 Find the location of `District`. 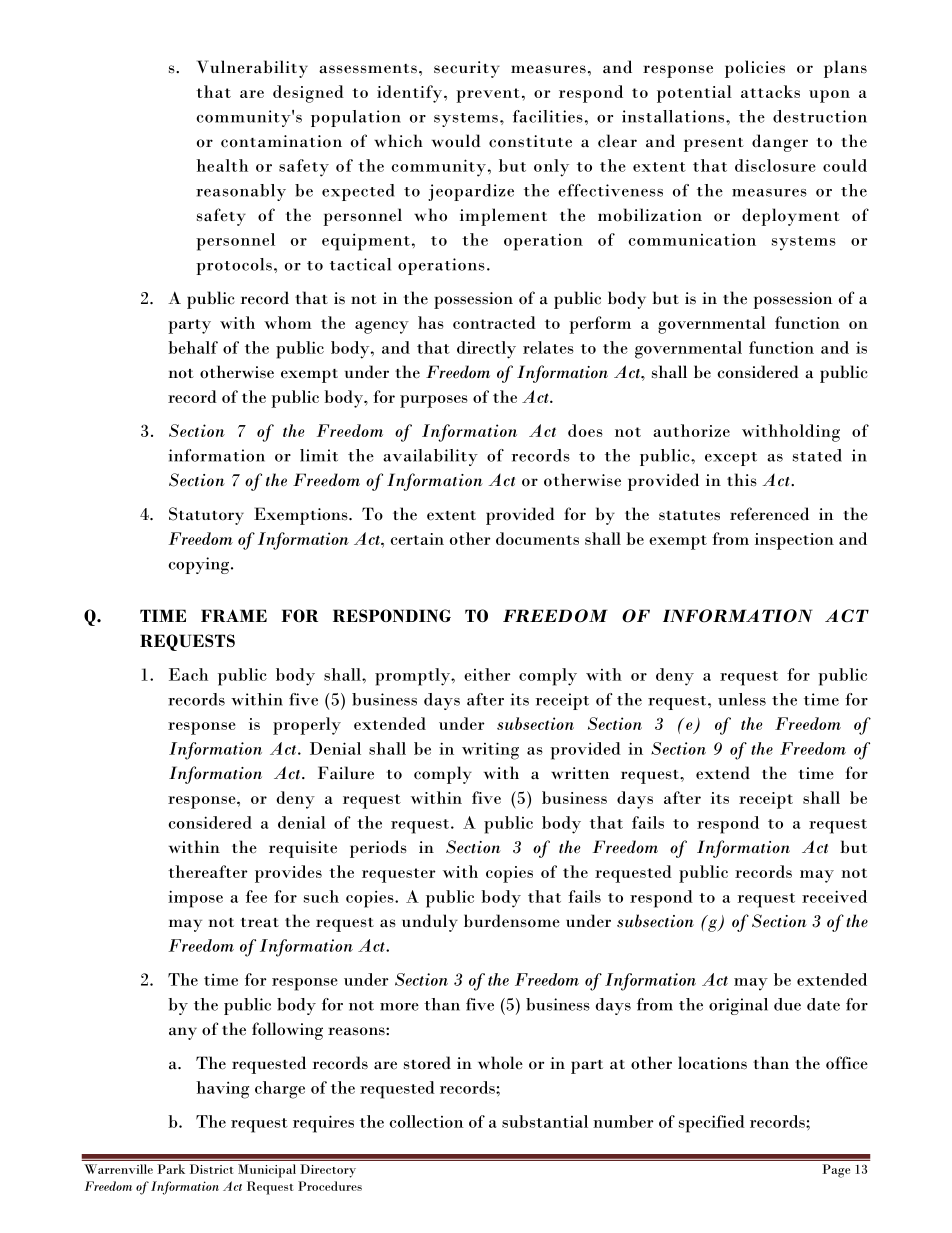

District is located at coordinates (211, 1169).
